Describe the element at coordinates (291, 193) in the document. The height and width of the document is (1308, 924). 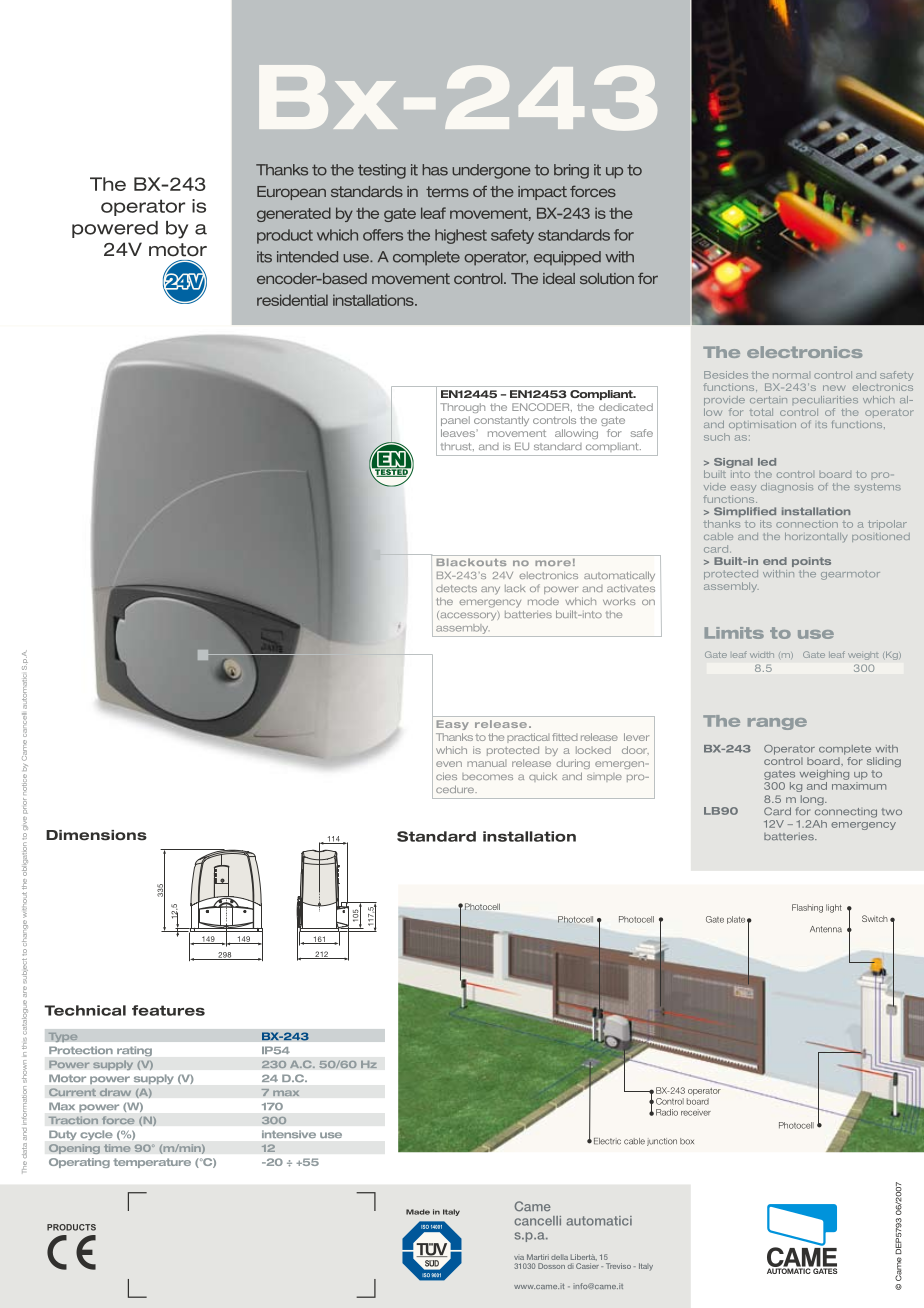
I see `European` at that location.
